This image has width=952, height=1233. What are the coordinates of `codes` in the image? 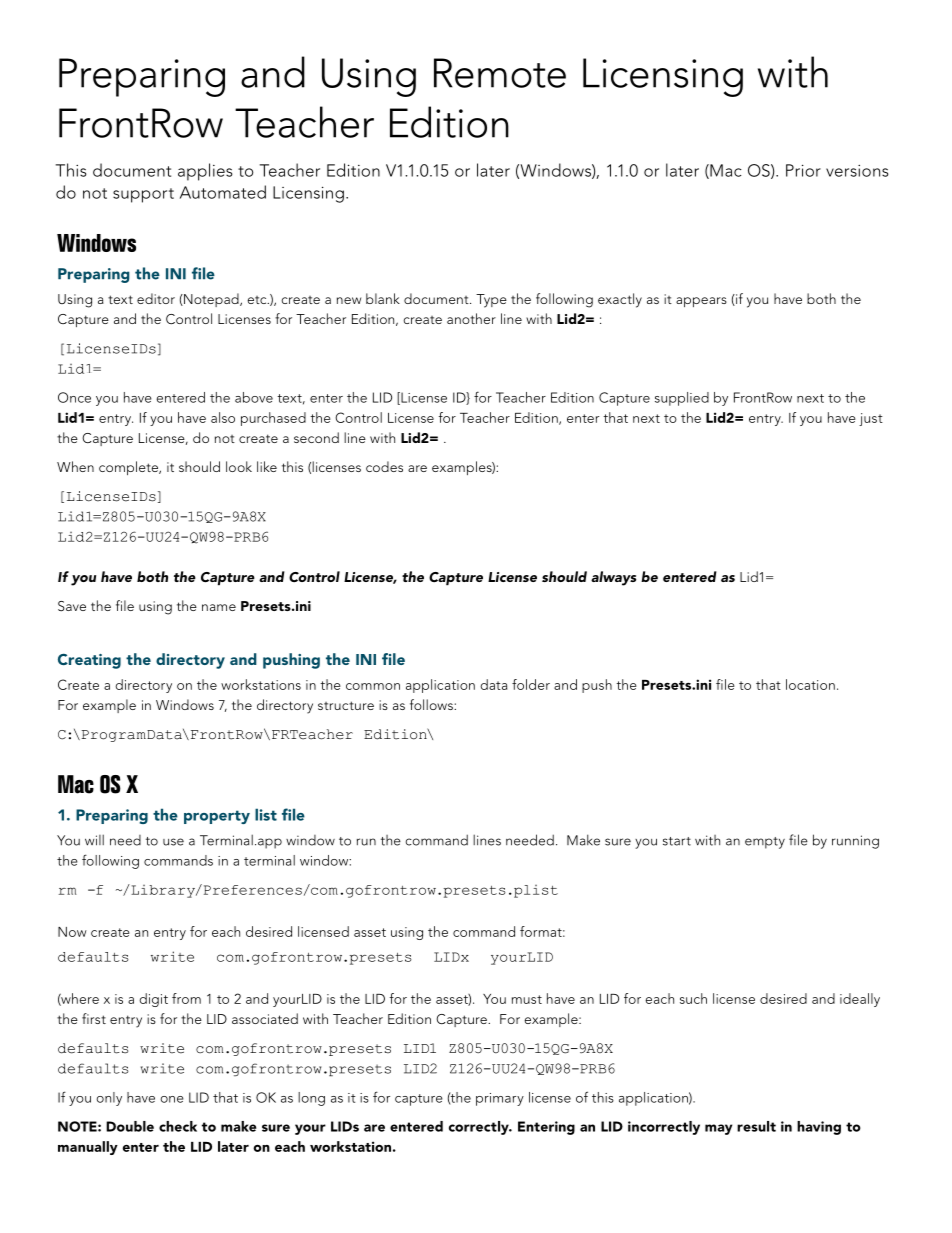 It's located at (384, 466).
